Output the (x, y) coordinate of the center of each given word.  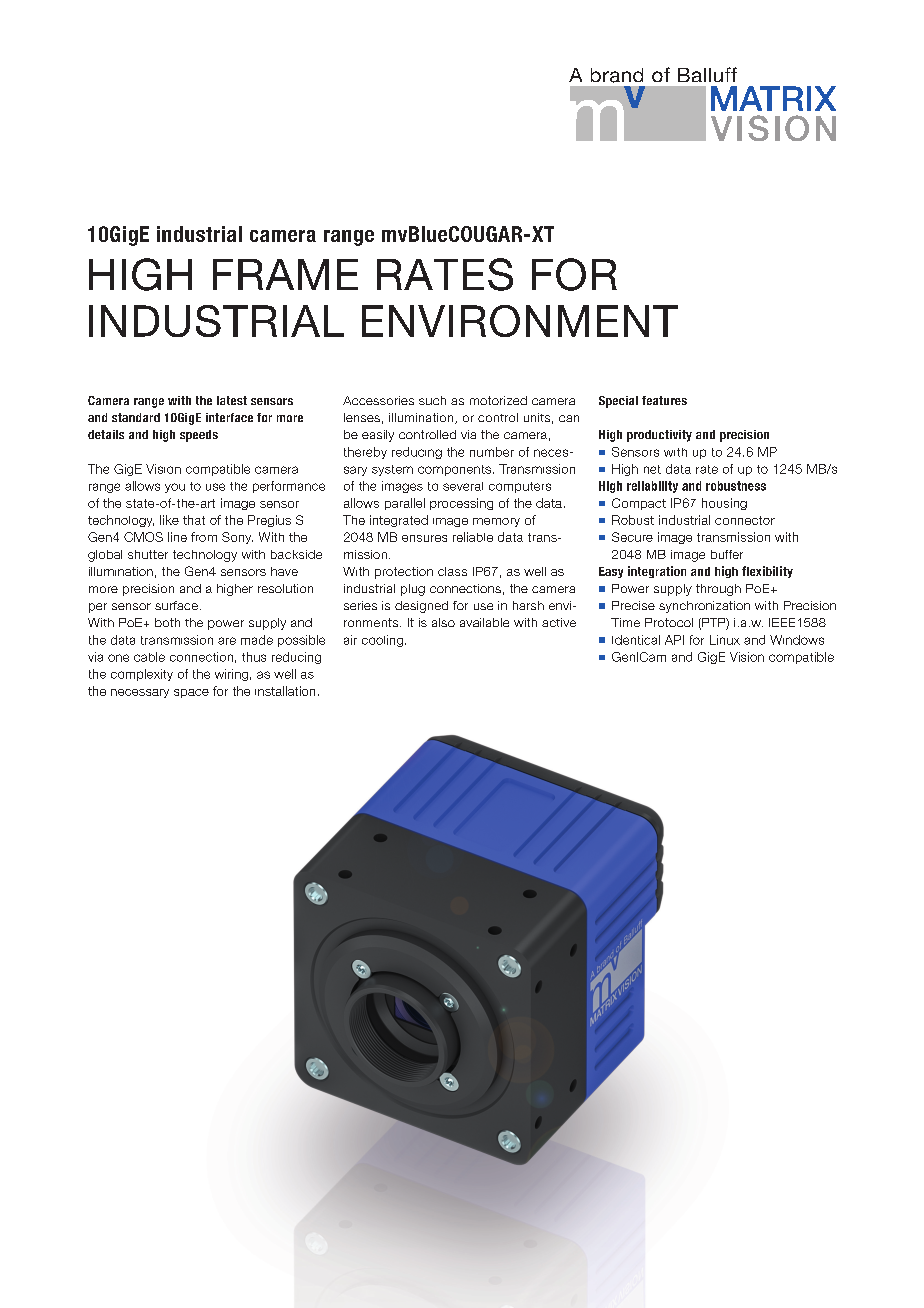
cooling (382, 641)
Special (618, 402)
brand (617, 75)
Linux (725, 640)
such (432, 400)
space (191, 693)
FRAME (285, 274)
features (664, 400)
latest (232, 400)
